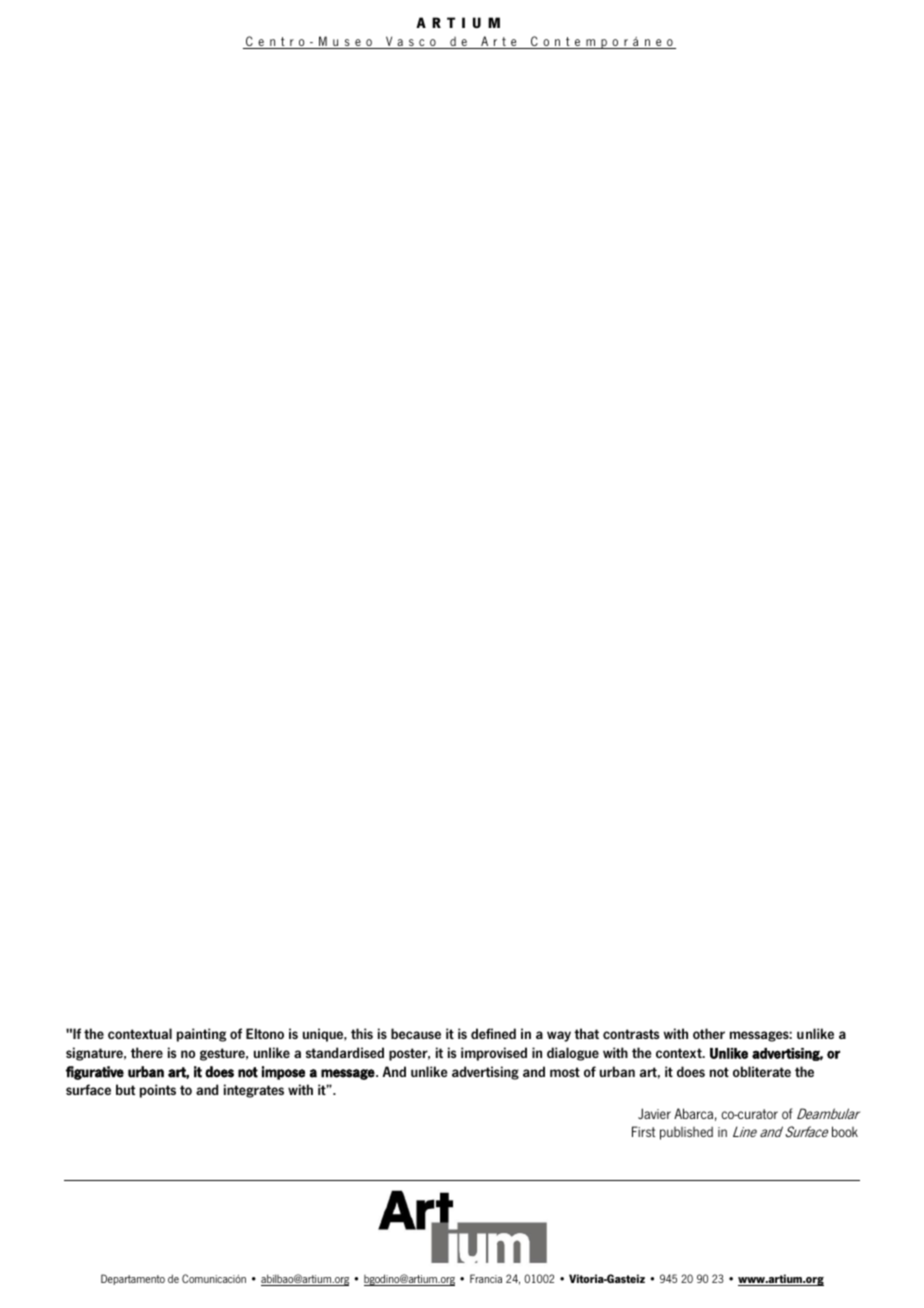 Image resolution: width=924 pixels, height=1308 pixels. Describe the element at coordinates (709, 1033) in the document. I see `other` at that location.
